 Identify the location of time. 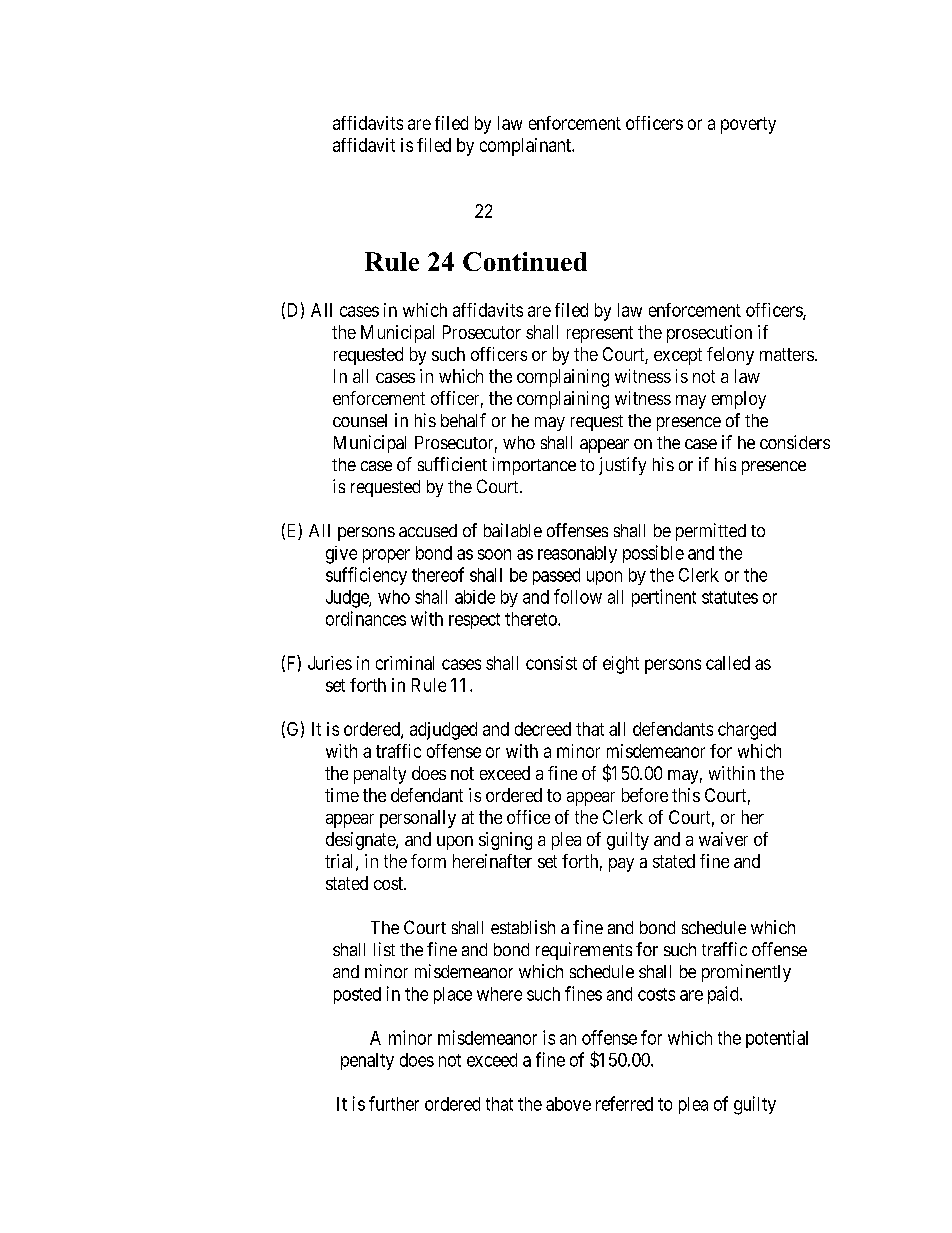
(342, 795).
